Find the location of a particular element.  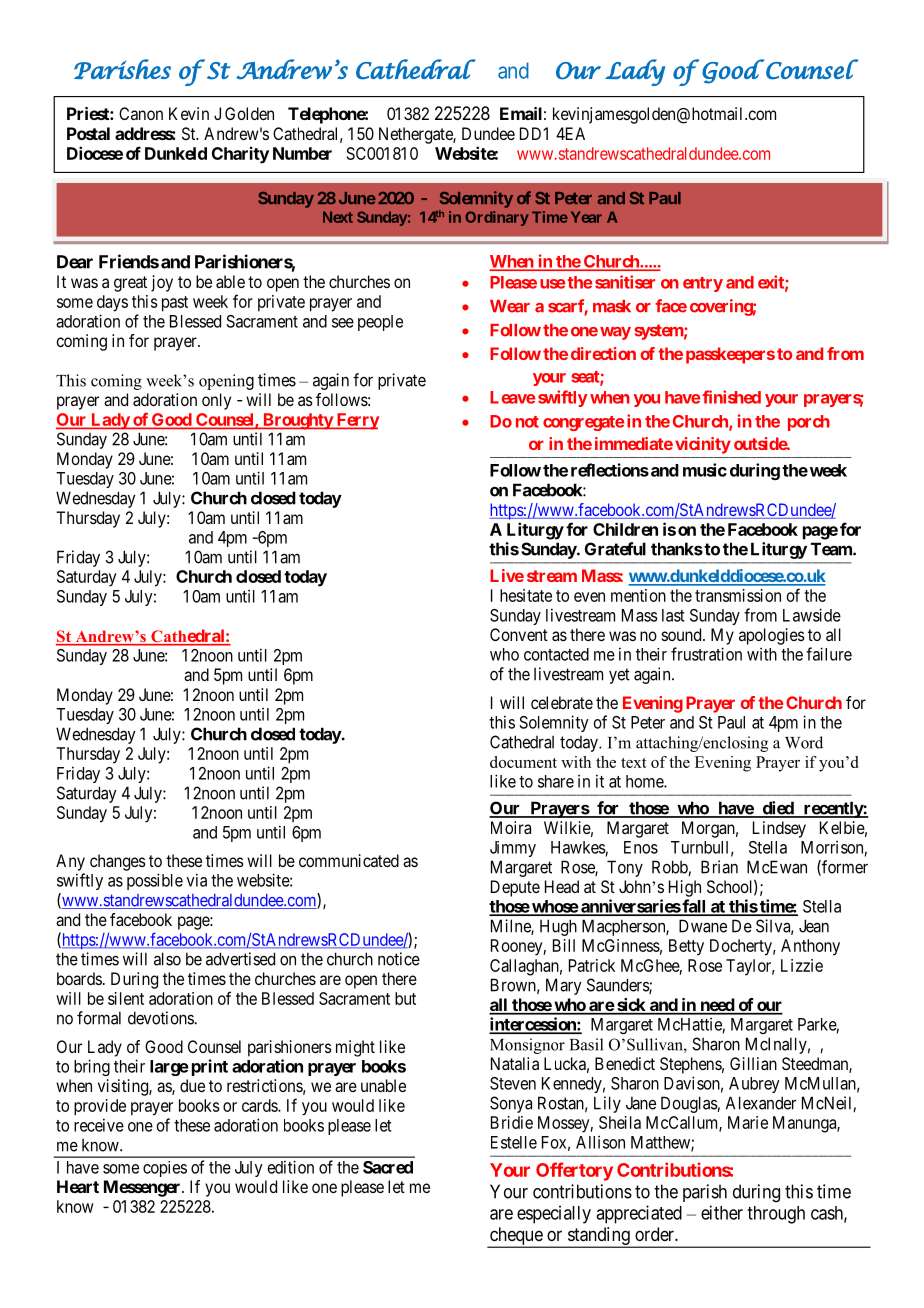

vicinity is located at coordinates (703, 445).
